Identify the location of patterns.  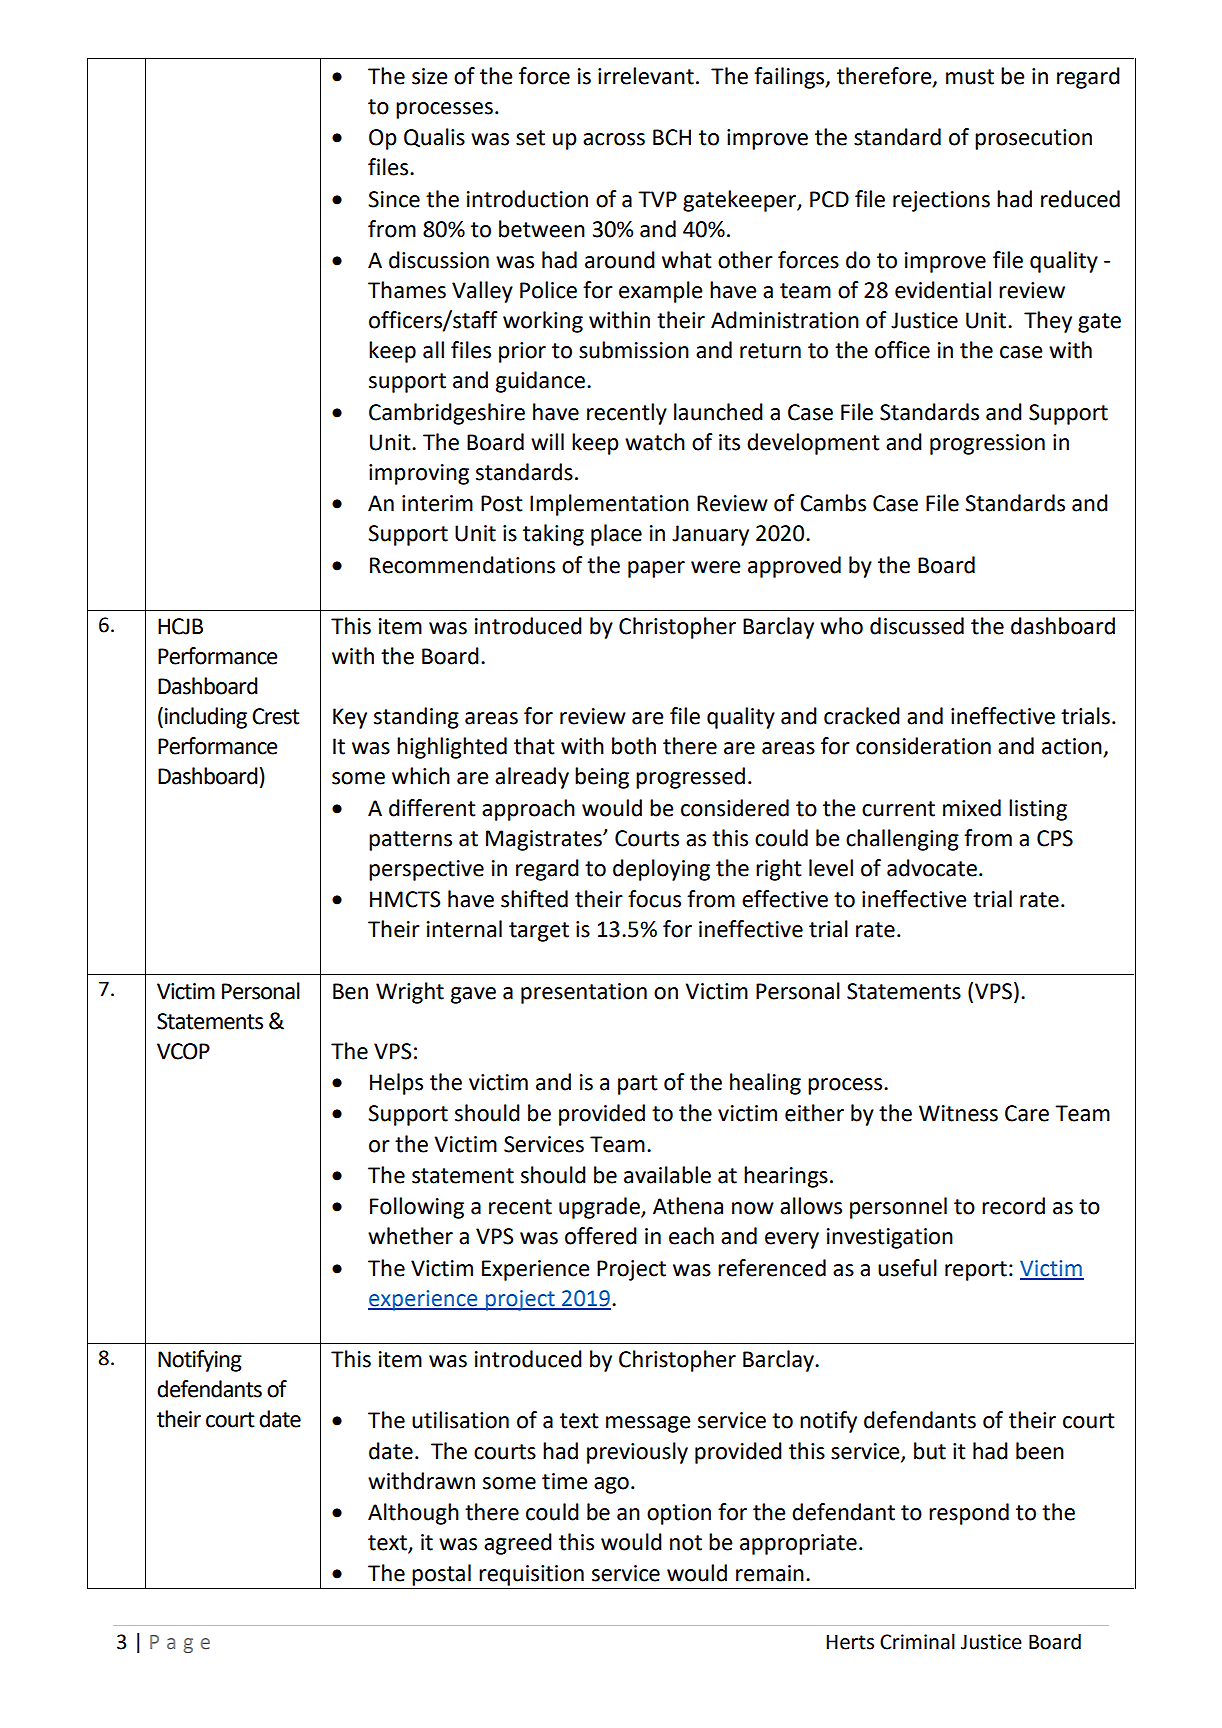
(410, 841).
